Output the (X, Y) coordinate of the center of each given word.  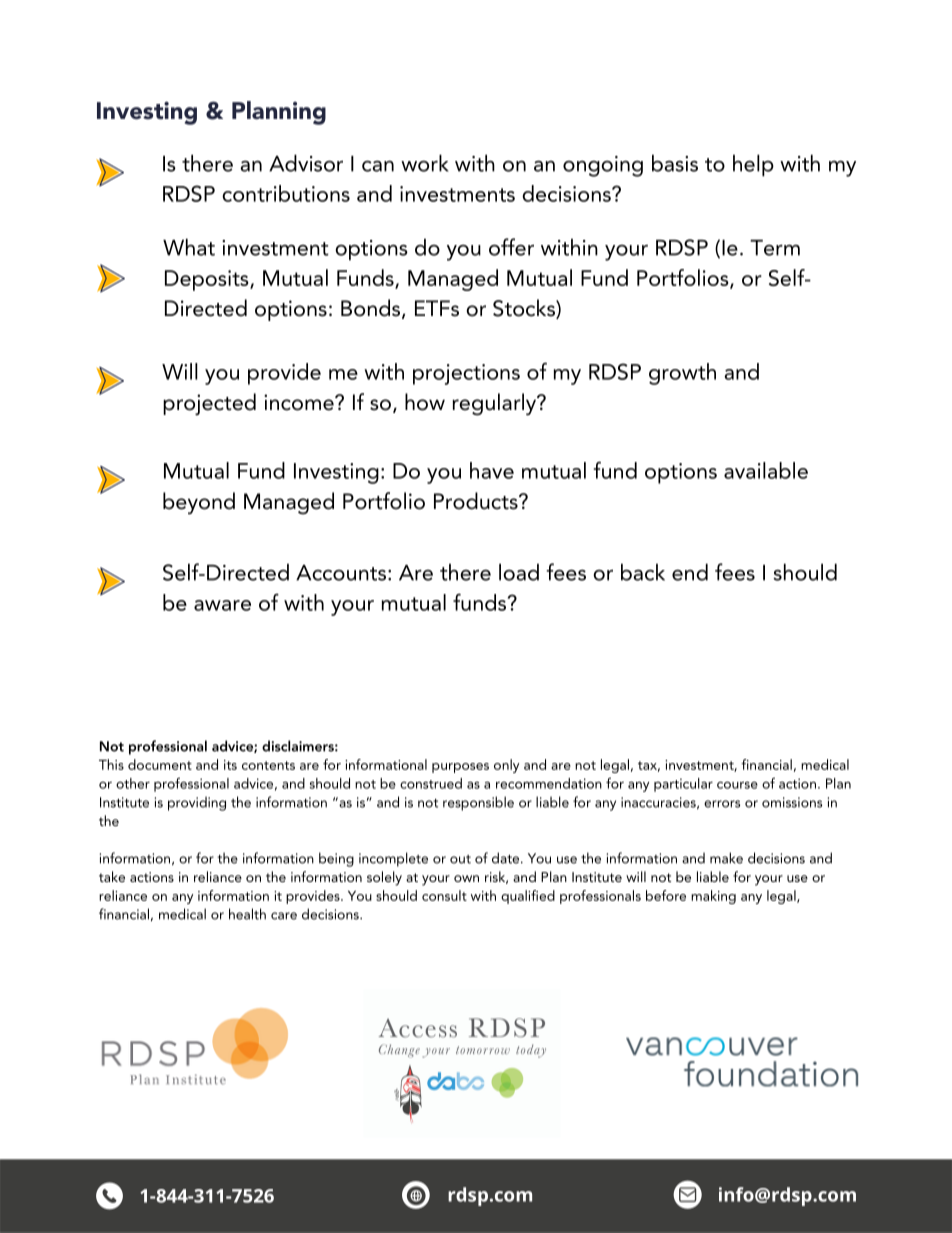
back (643, 572)
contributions (286, 193)
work (425, 163)
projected (209, 404)
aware (222, 605)
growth (682, 374)
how (425, 402)
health (247, 914)
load (519, 572)
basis (675, 163)
